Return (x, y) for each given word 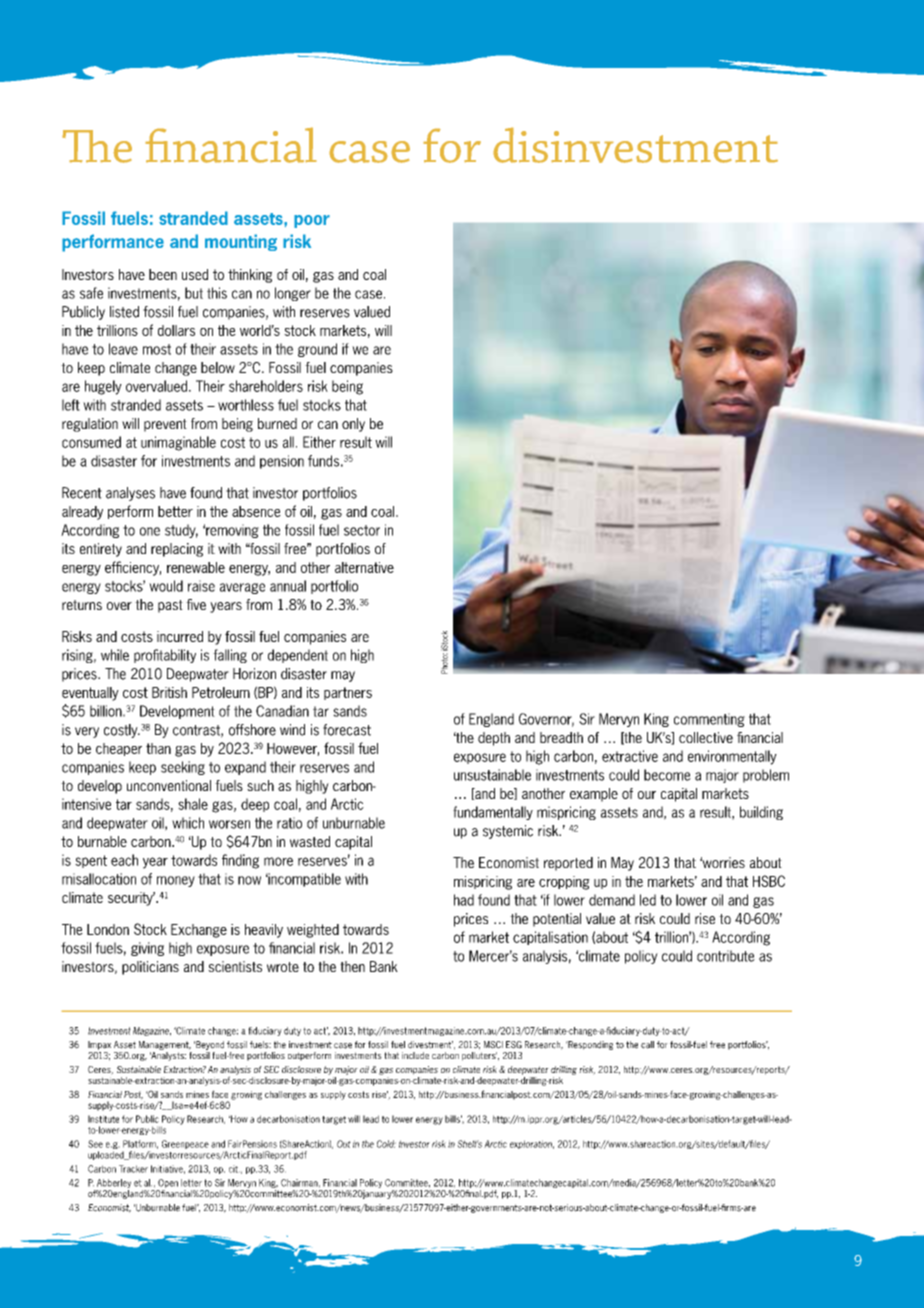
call (647, 1045)
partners (348, 693)
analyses (130, 494)
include (415, 1055)
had (464, 900)
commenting (709, 720)
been (163, 274)
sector (362, 530)
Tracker (133, 1169)
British (169, 692)
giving (147, 949)
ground (317, 350)
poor (312, 221)
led (648, 900)
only (353, 425)
